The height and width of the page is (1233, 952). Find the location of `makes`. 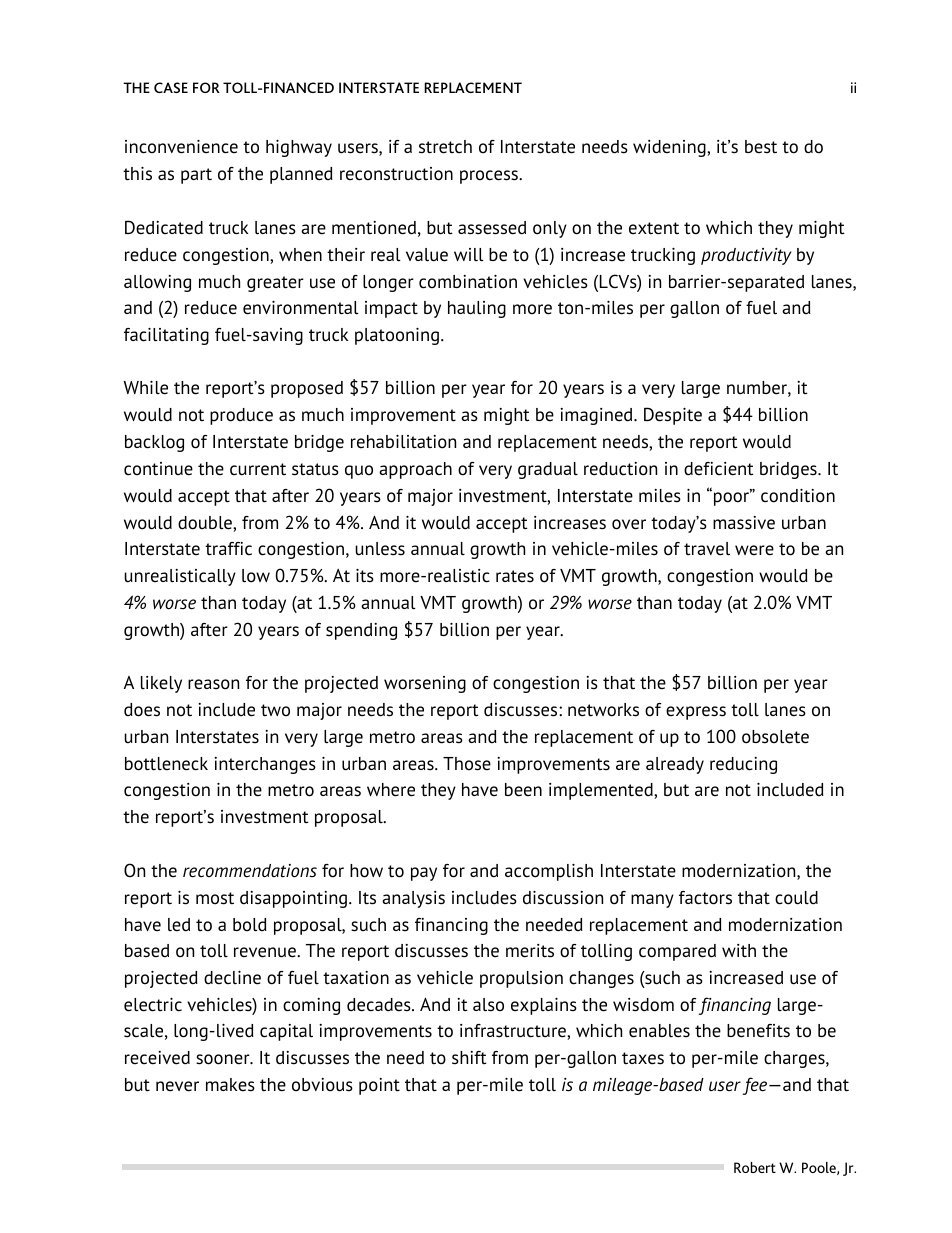

makes is located at coordinates (230, 1085).
